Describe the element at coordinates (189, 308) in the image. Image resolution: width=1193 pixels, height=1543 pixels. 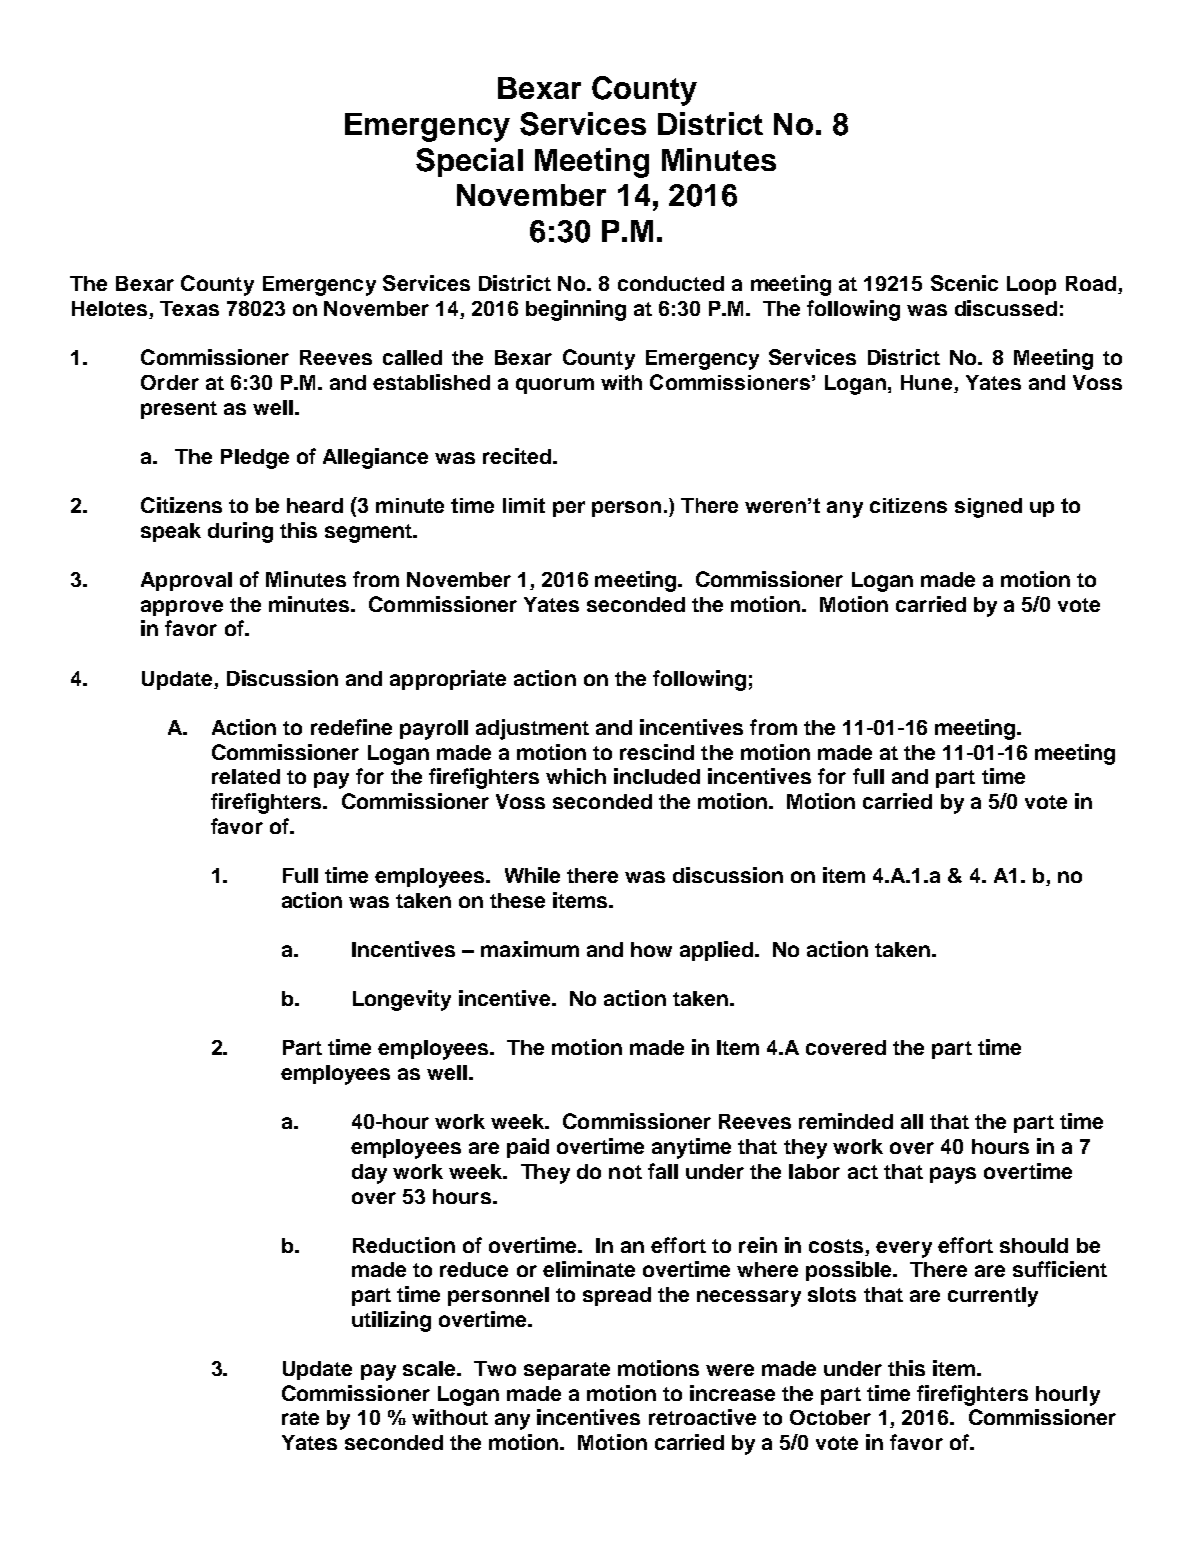
I see `Texas` at that location.
